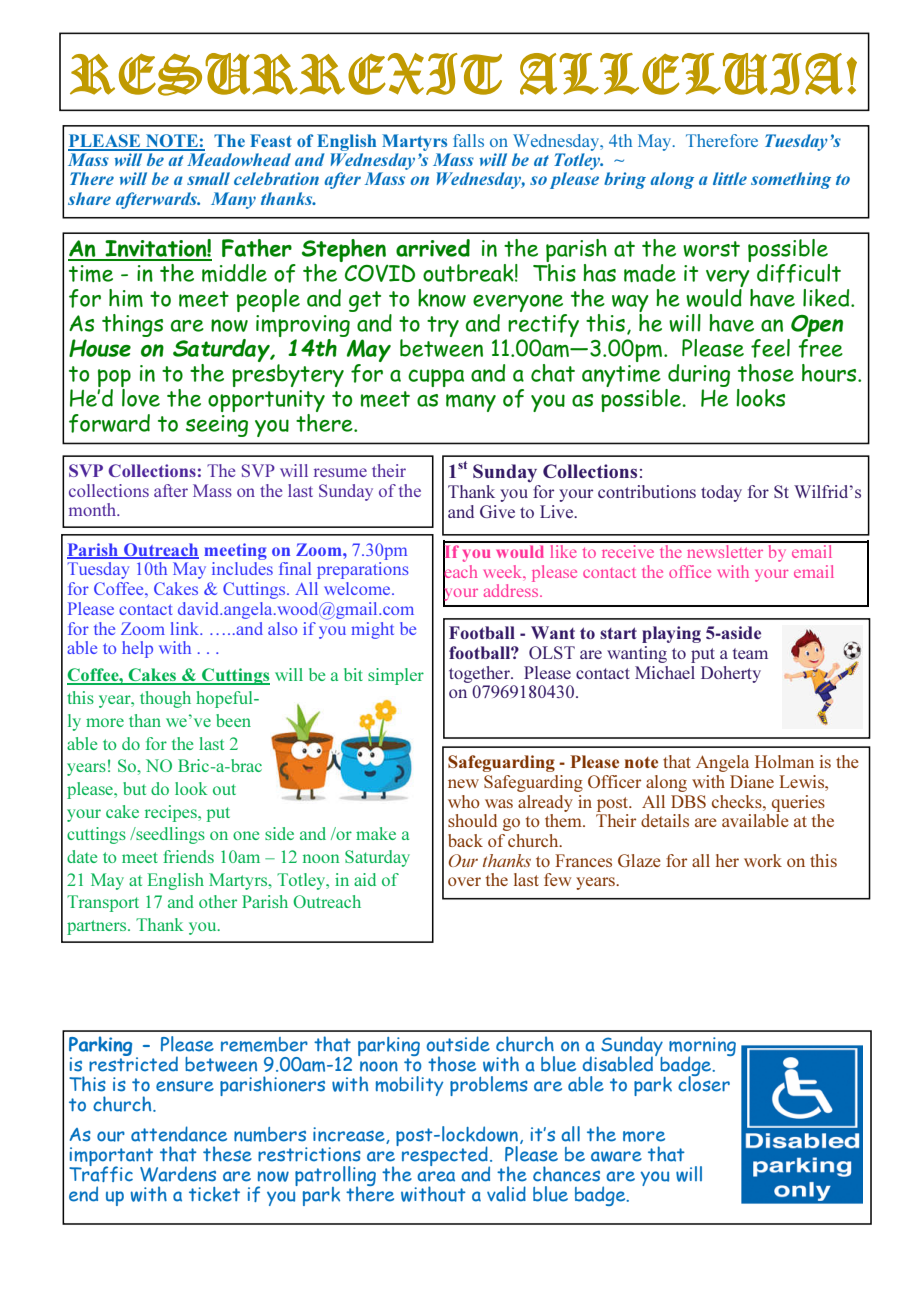 Image resolution: width=924 pixels, height=1308 pixels. What do you see at coordinates (178, 1174) in the image?
I see `Wardens` at bounding box center [178, 1174].
